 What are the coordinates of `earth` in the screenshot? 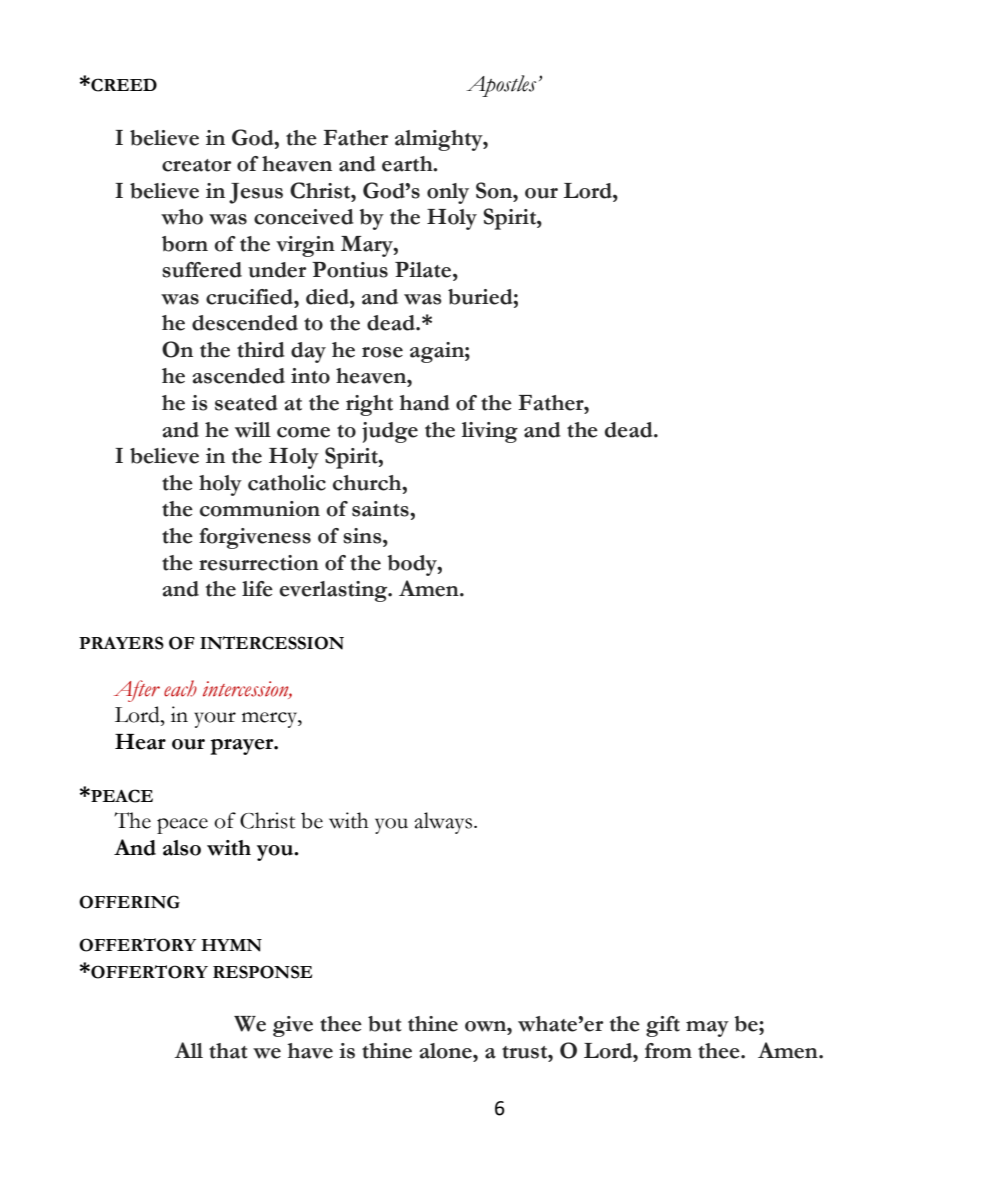 It's located at (408, 164).
